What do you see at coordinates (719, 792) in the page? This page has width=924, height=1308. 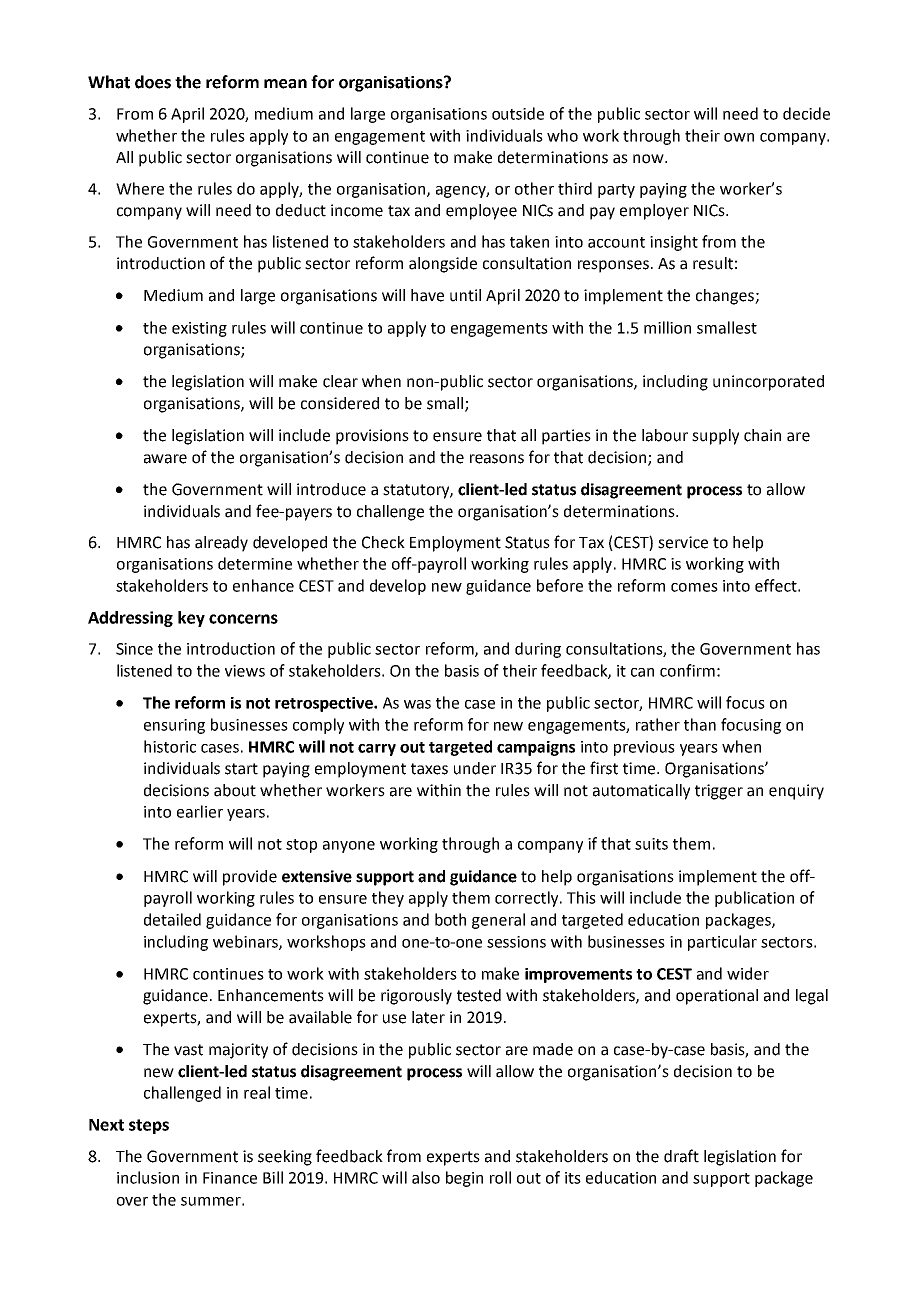 I see `trigger` at bounding box center [719, 792].
